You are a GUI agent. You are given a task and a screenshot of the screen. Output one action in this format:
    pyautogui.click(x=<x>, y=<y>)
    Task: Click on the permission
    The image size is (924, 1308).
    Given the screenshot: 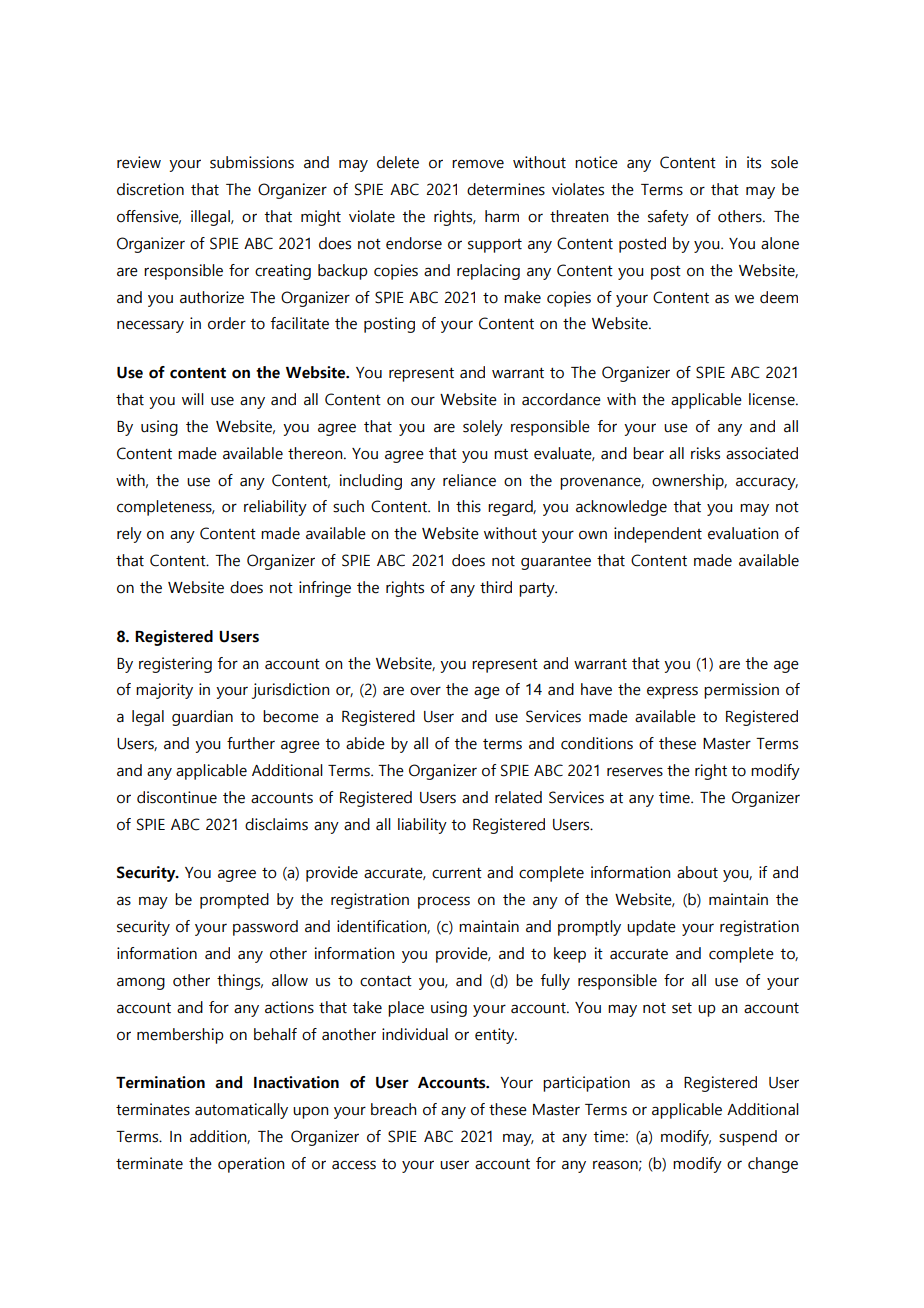 What is the action you would take?
    pyautogui.click(x=741, y=691)
